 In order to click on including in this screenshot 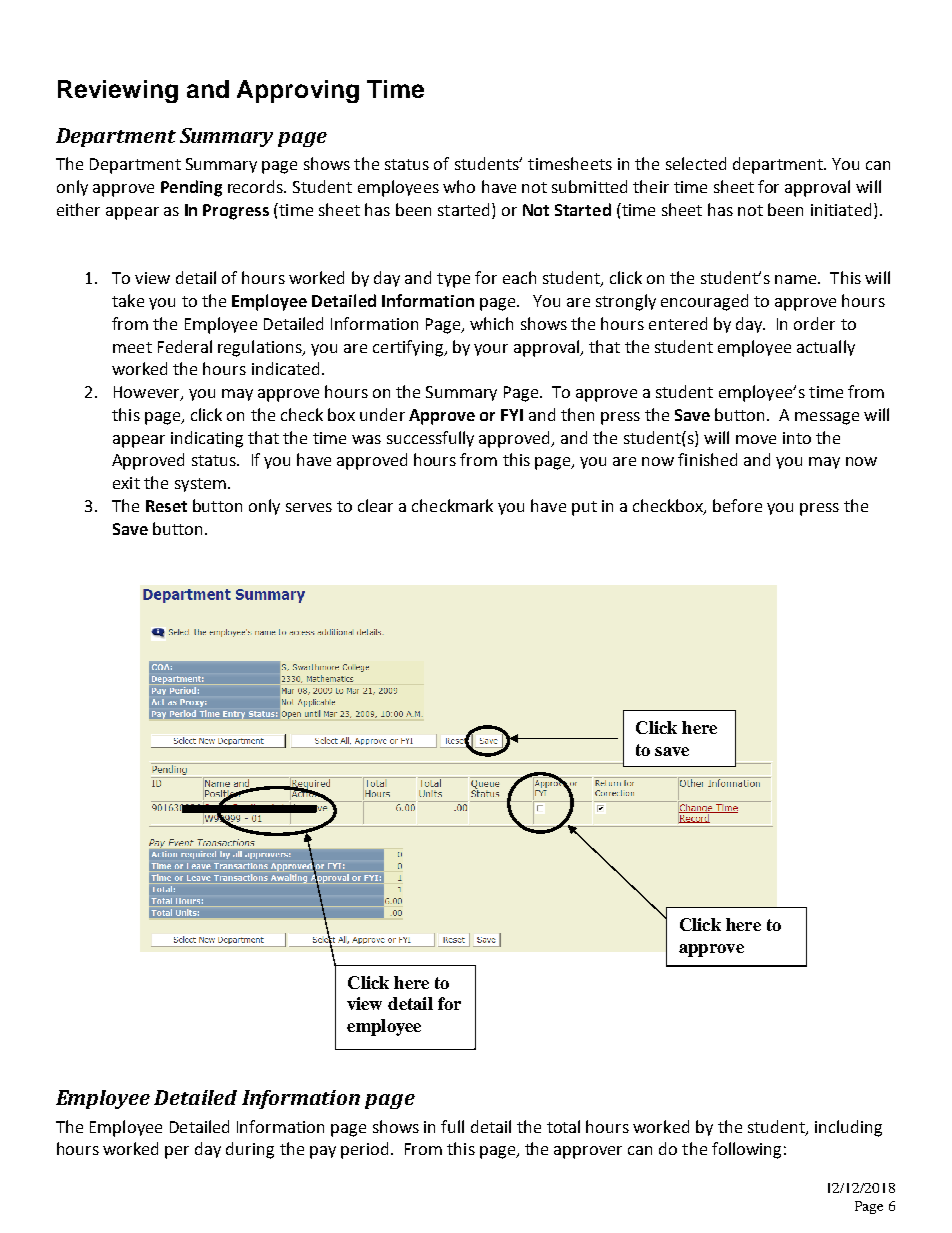, I will do `click(848, 1128)`.
